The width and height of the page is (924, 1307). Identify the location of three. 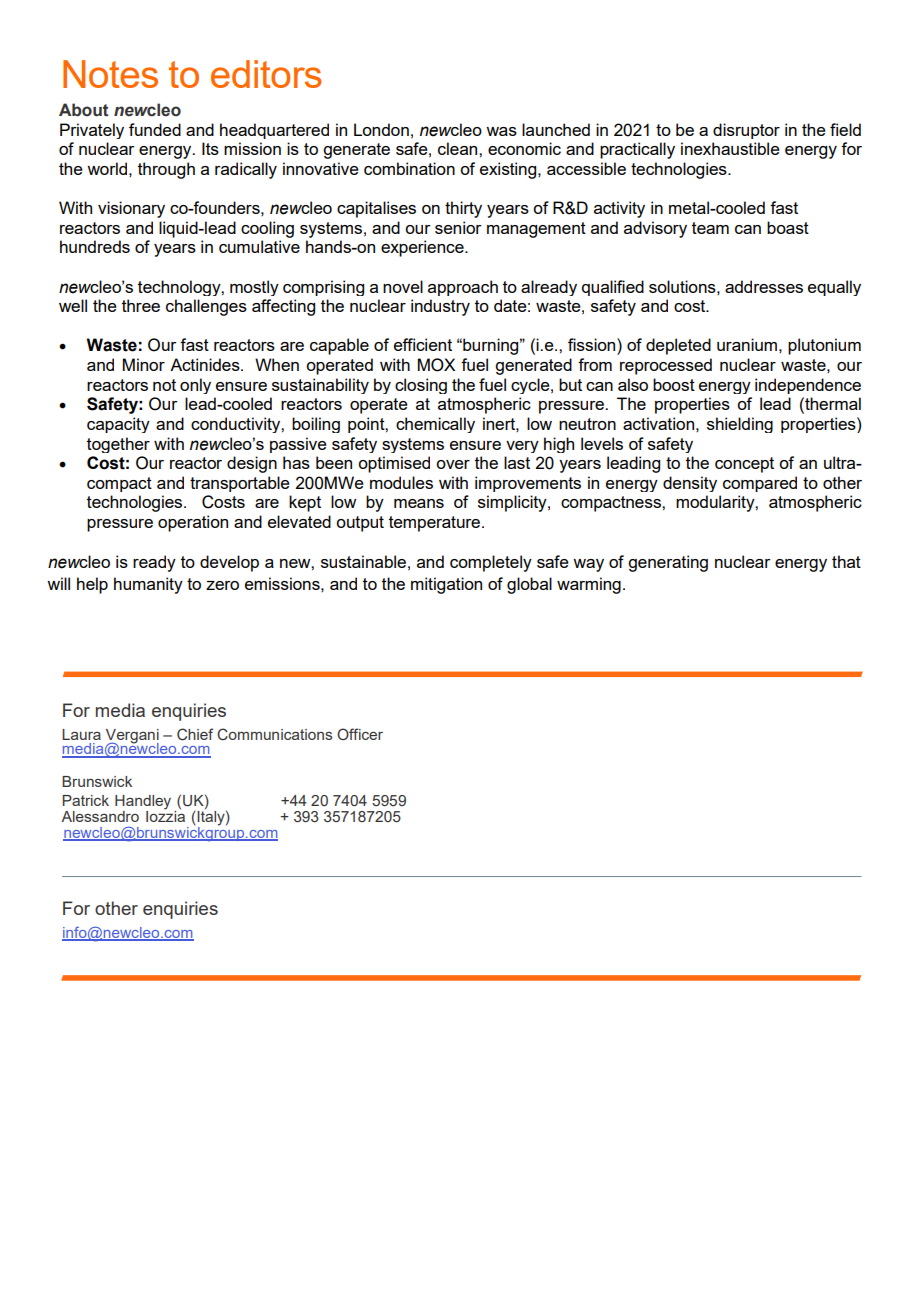
(141, 305).
